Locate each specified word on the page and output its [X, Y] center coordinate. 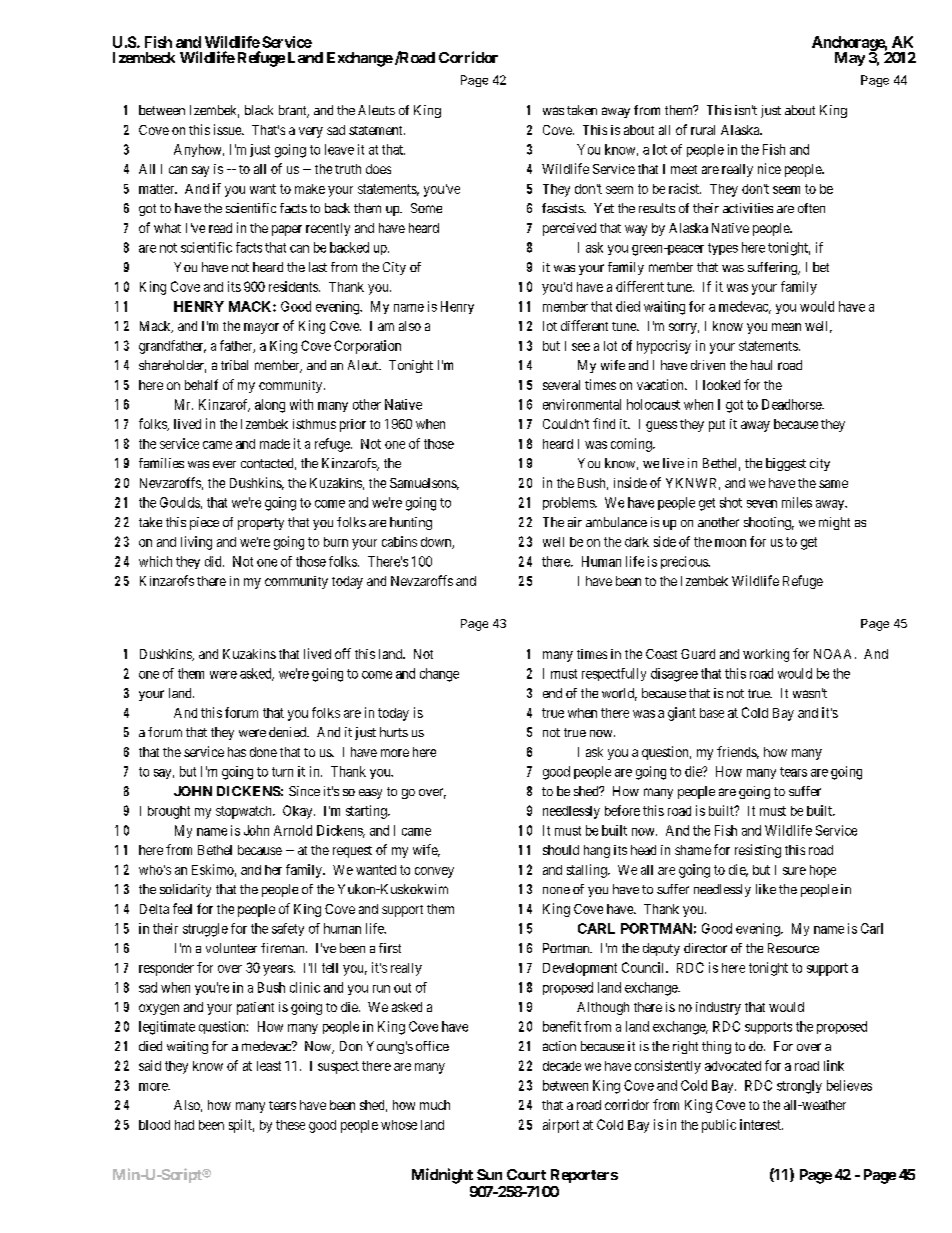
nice [769, 168]
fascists [563, 208]
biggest [786, 464]
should [561, 850]
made [275, 444]
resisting [758, 851]
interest [761, 1124]
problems [569, 503]
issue [228, 129]
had [184, 1125]
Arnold [293, 830]
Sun [489, 1174]
